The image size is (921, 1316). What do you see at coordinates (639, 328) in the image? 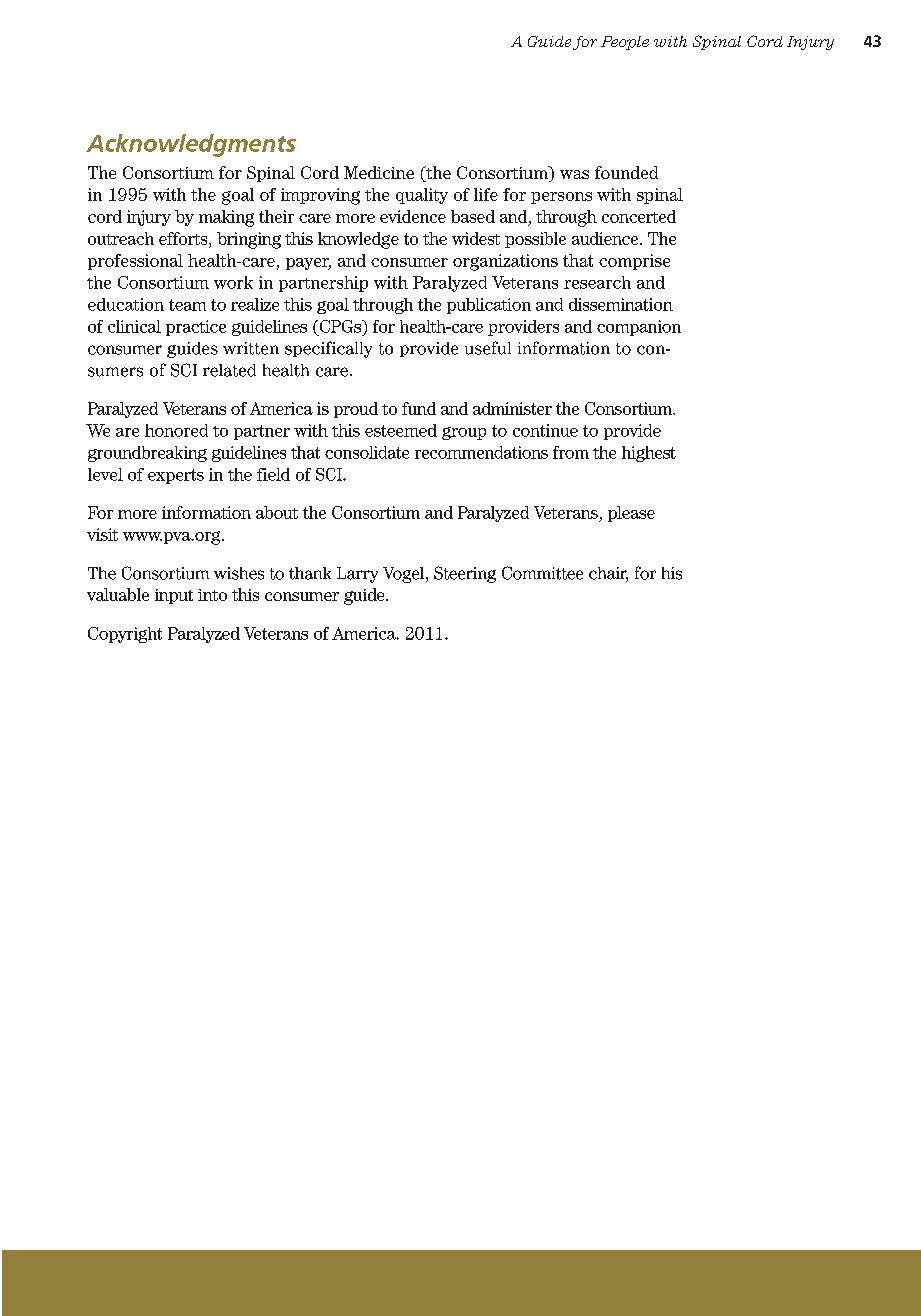
I see `companion` at bounding box center [639, 328].
